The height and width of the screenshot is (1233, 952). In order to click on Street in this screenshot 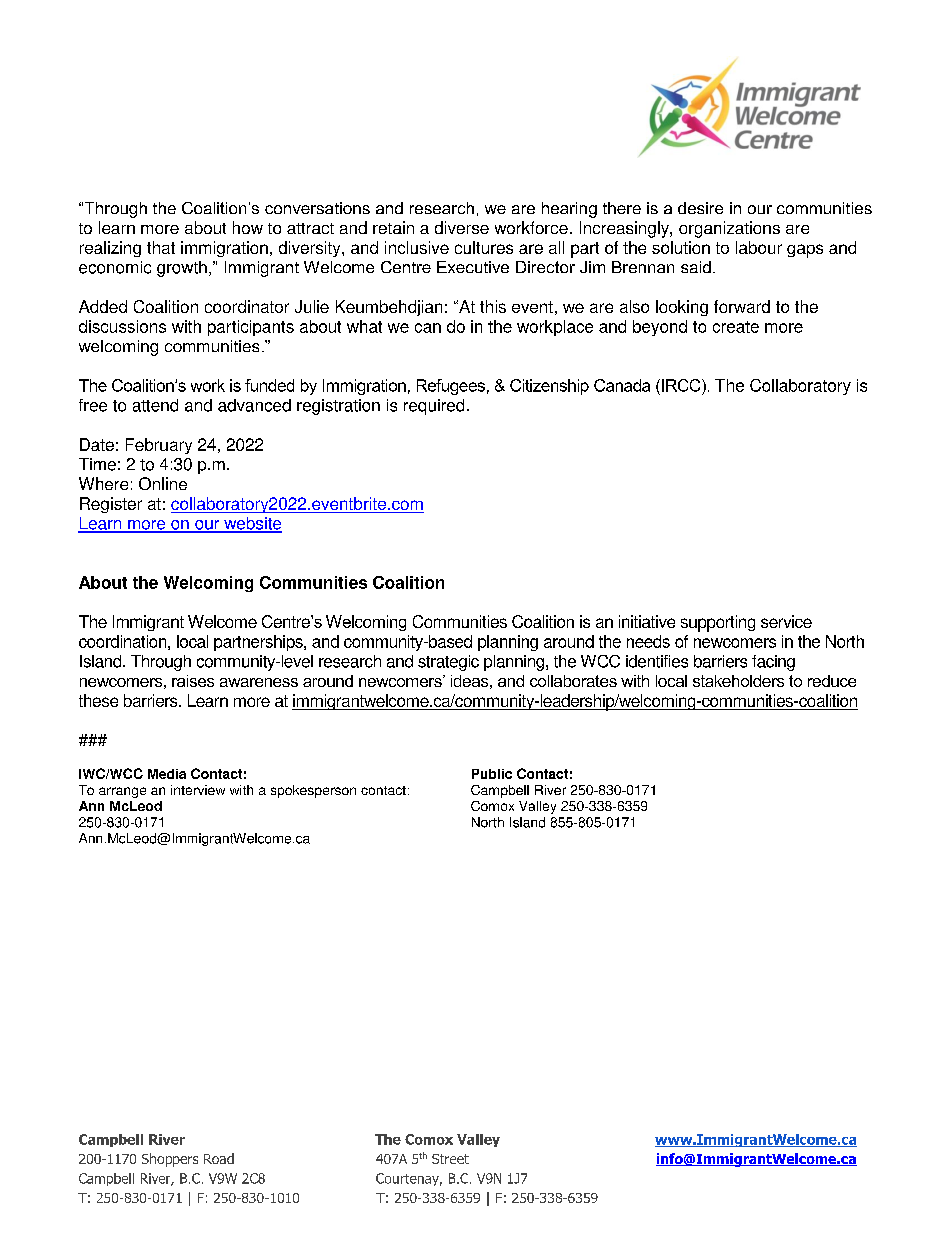, I will do `click(450, 1159)`.
